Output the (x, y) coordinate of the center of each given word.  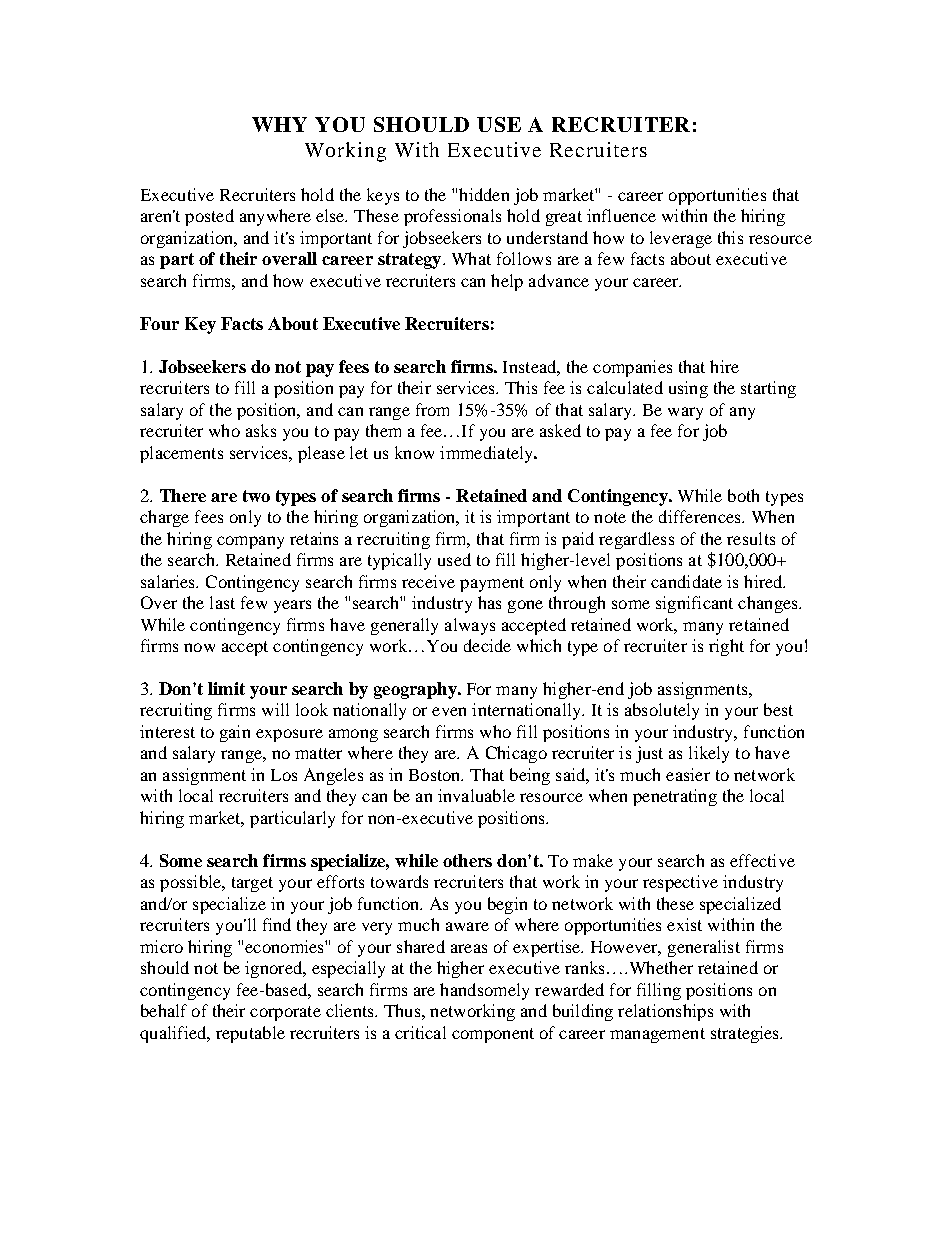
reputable (250, 1034)
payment (492, 584)
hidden (484, 194)
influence (621, 215)
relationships (665, 1012)
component (493, 1035)
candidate (686, 581)
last (222, 602)
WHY (279, 124)
